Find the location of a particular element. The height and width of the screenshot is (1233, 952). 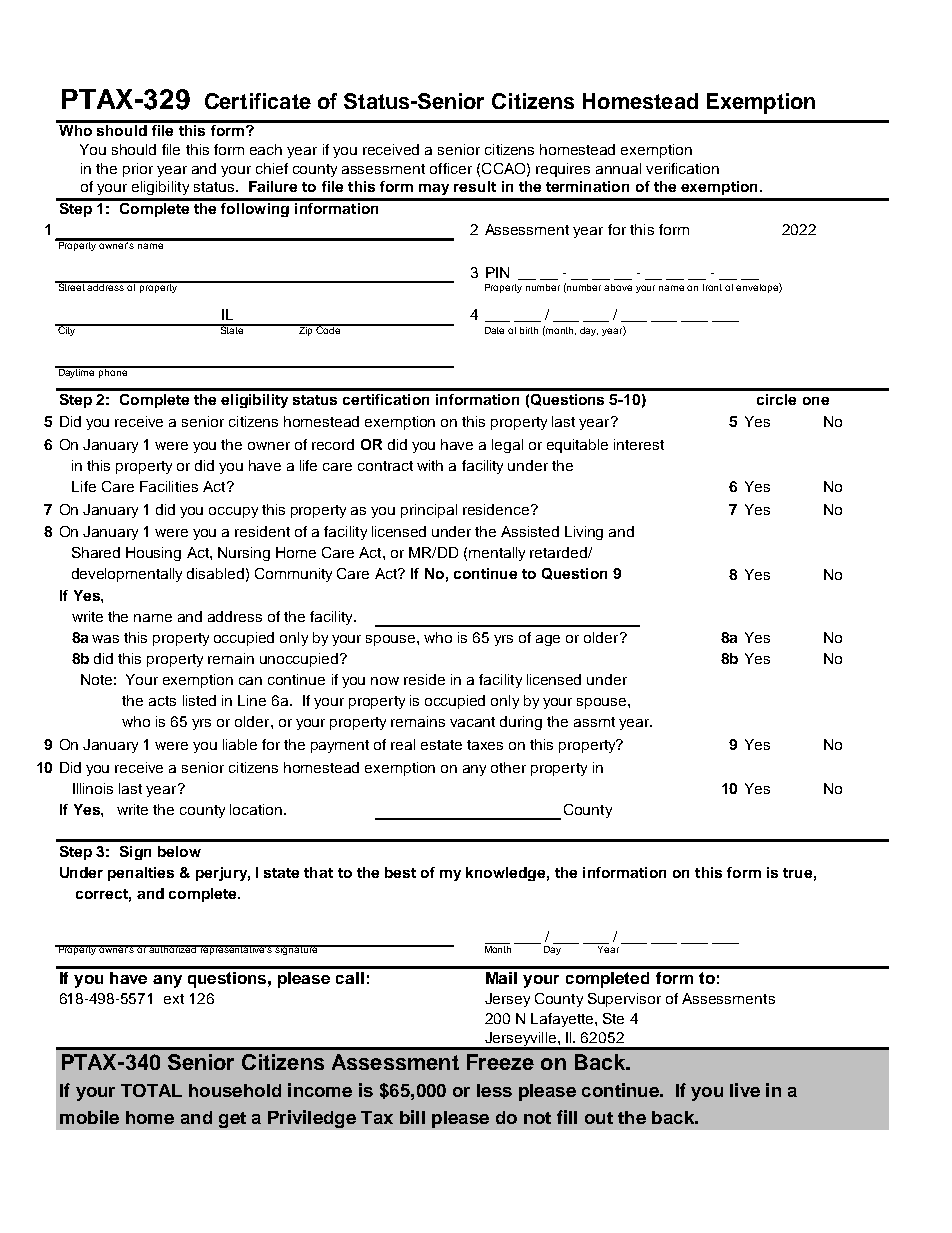

out is located at coordinates (599, 1118).
